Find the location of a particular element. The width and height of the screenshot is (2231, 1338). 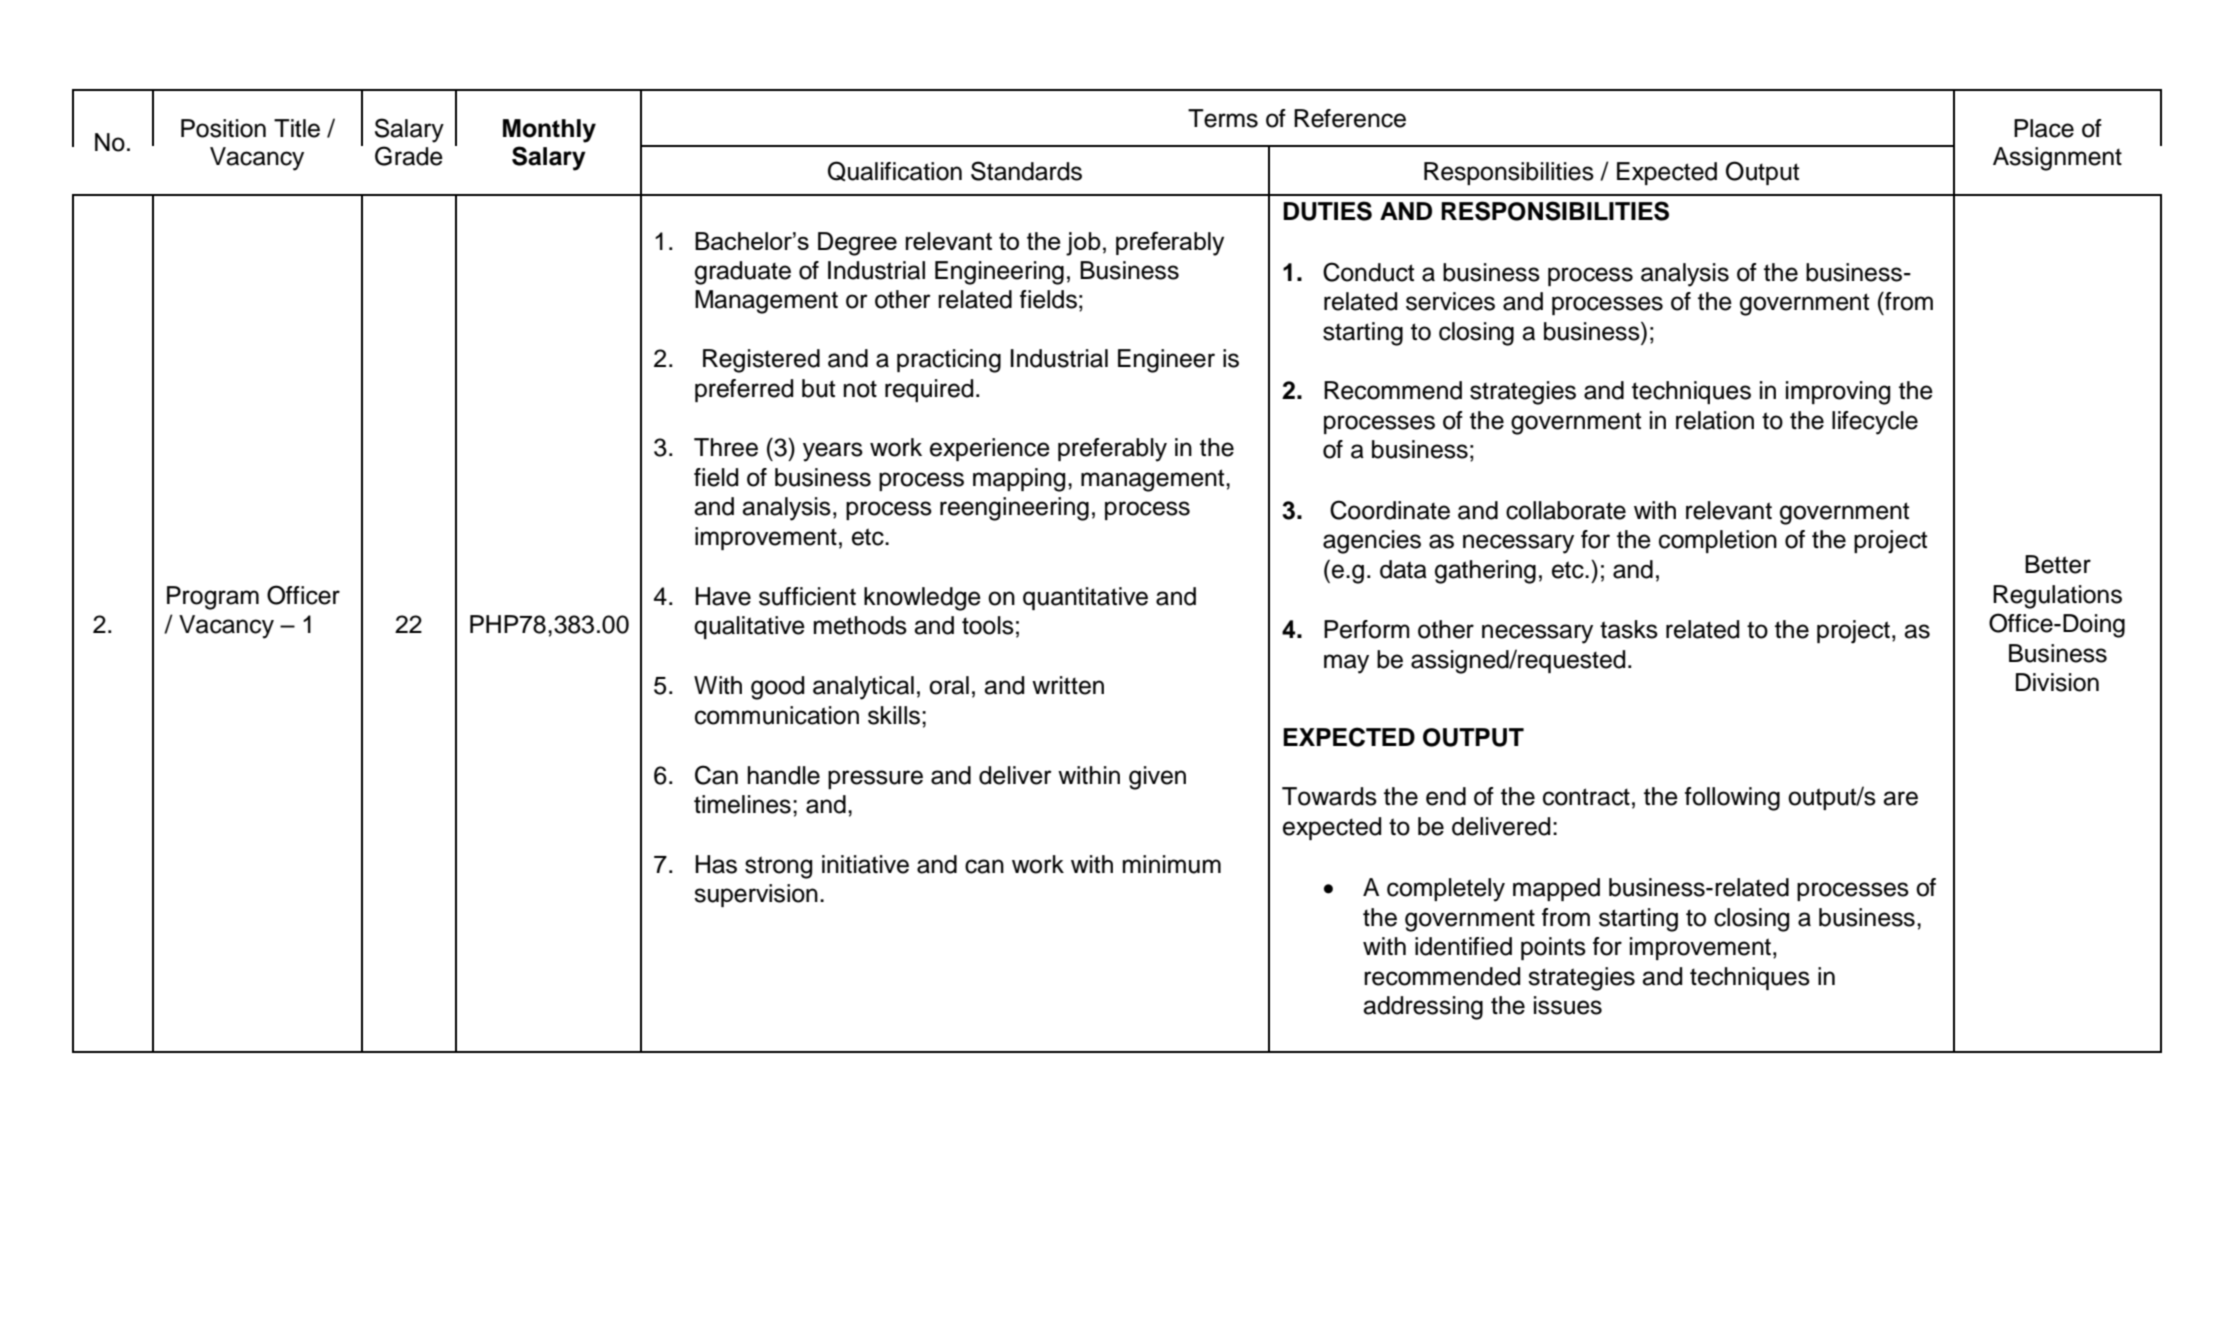

lifecycle is located at coordinates (1875, 423).
